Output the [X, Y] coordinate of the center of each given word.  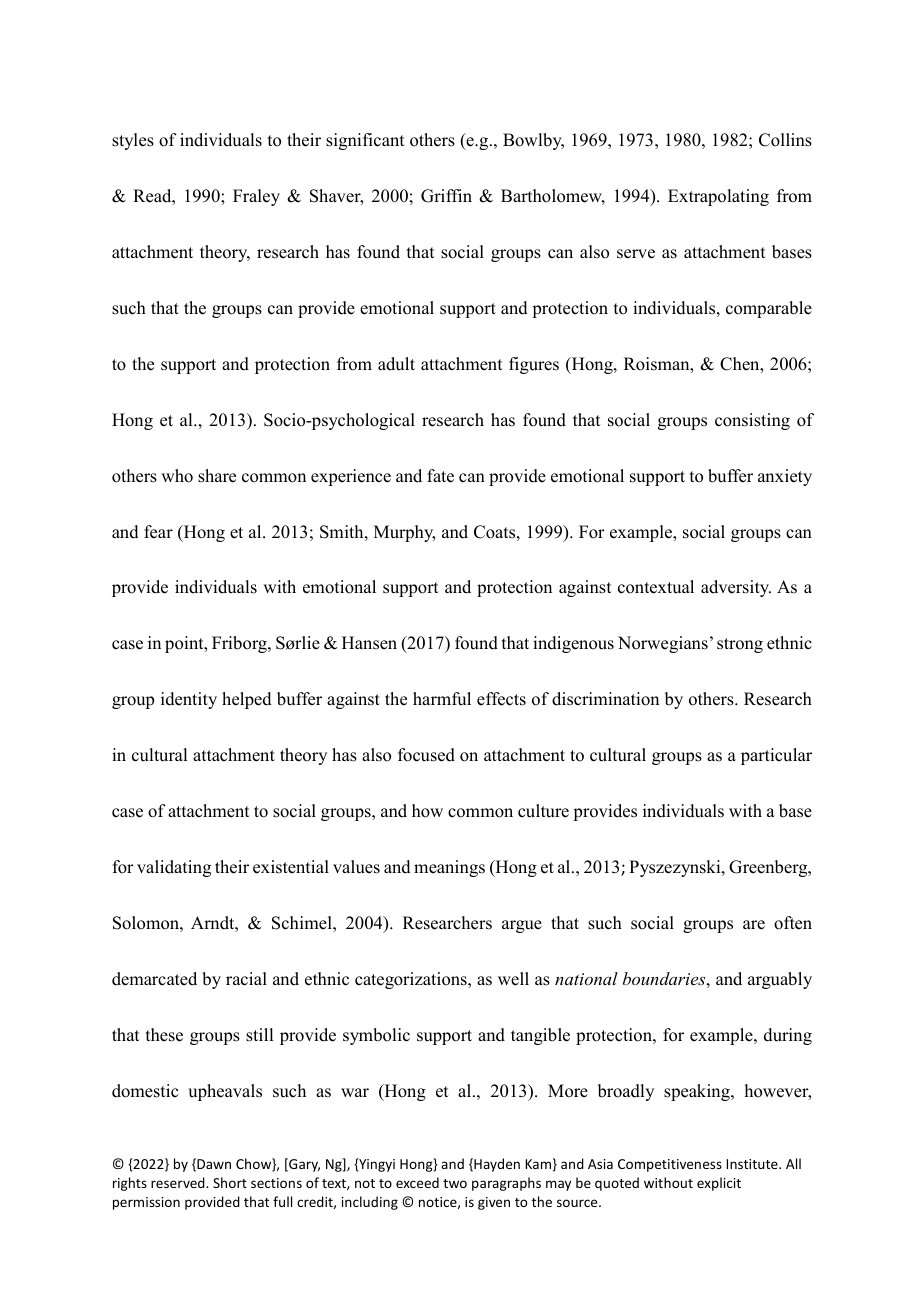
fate [440, 476]
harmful [442, 699]
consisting [752, 421]
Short [230, 1182]
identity [189, 700]
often [793, 923]
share [217, 476]
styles [133, 141]
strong [740, 645]
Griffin [446, 196]
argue [522, 926]
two [455, 1183]
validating [174, 868]
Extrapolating [718, 197]
